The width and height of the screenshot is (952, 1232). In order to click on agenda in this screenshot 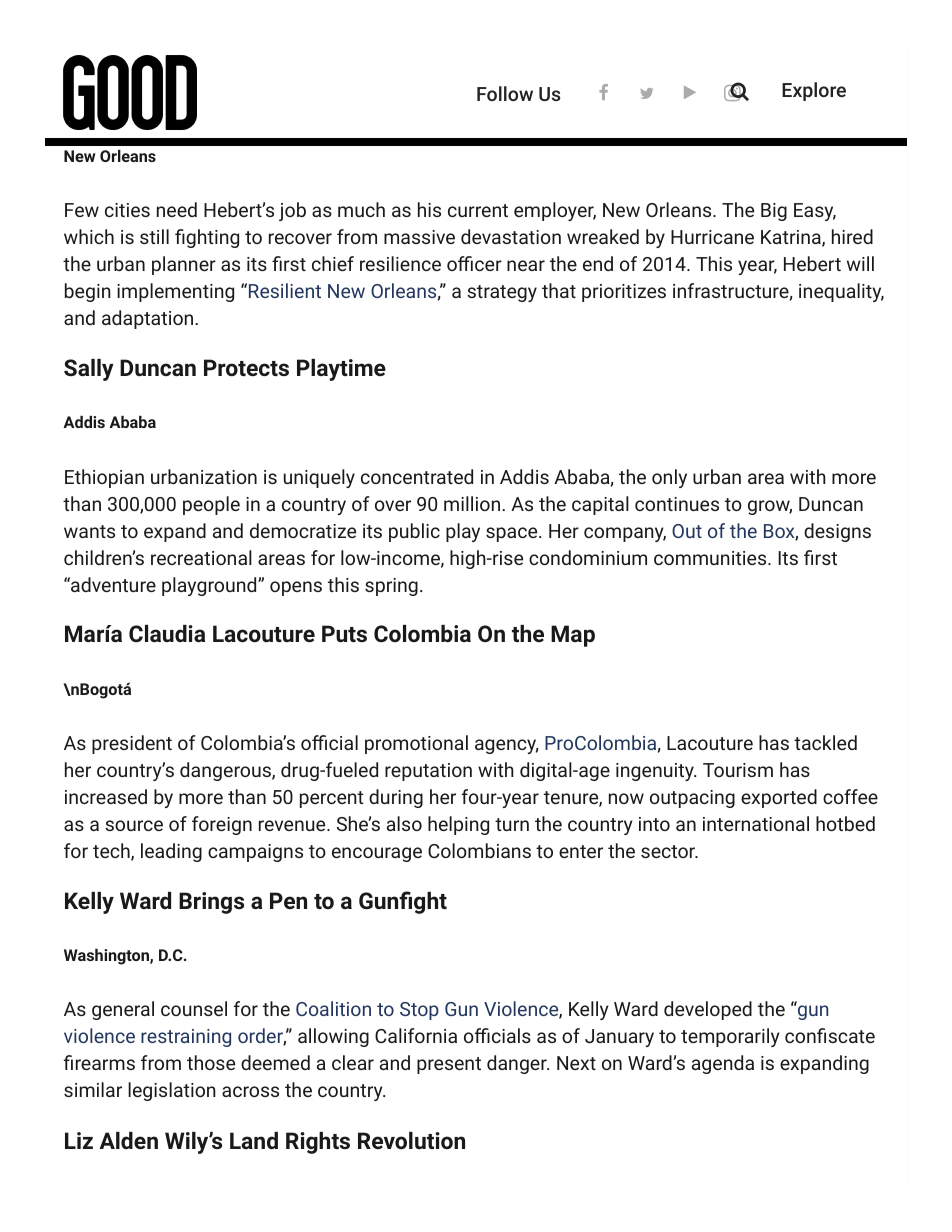, I will do `click(723, 1064)`.
